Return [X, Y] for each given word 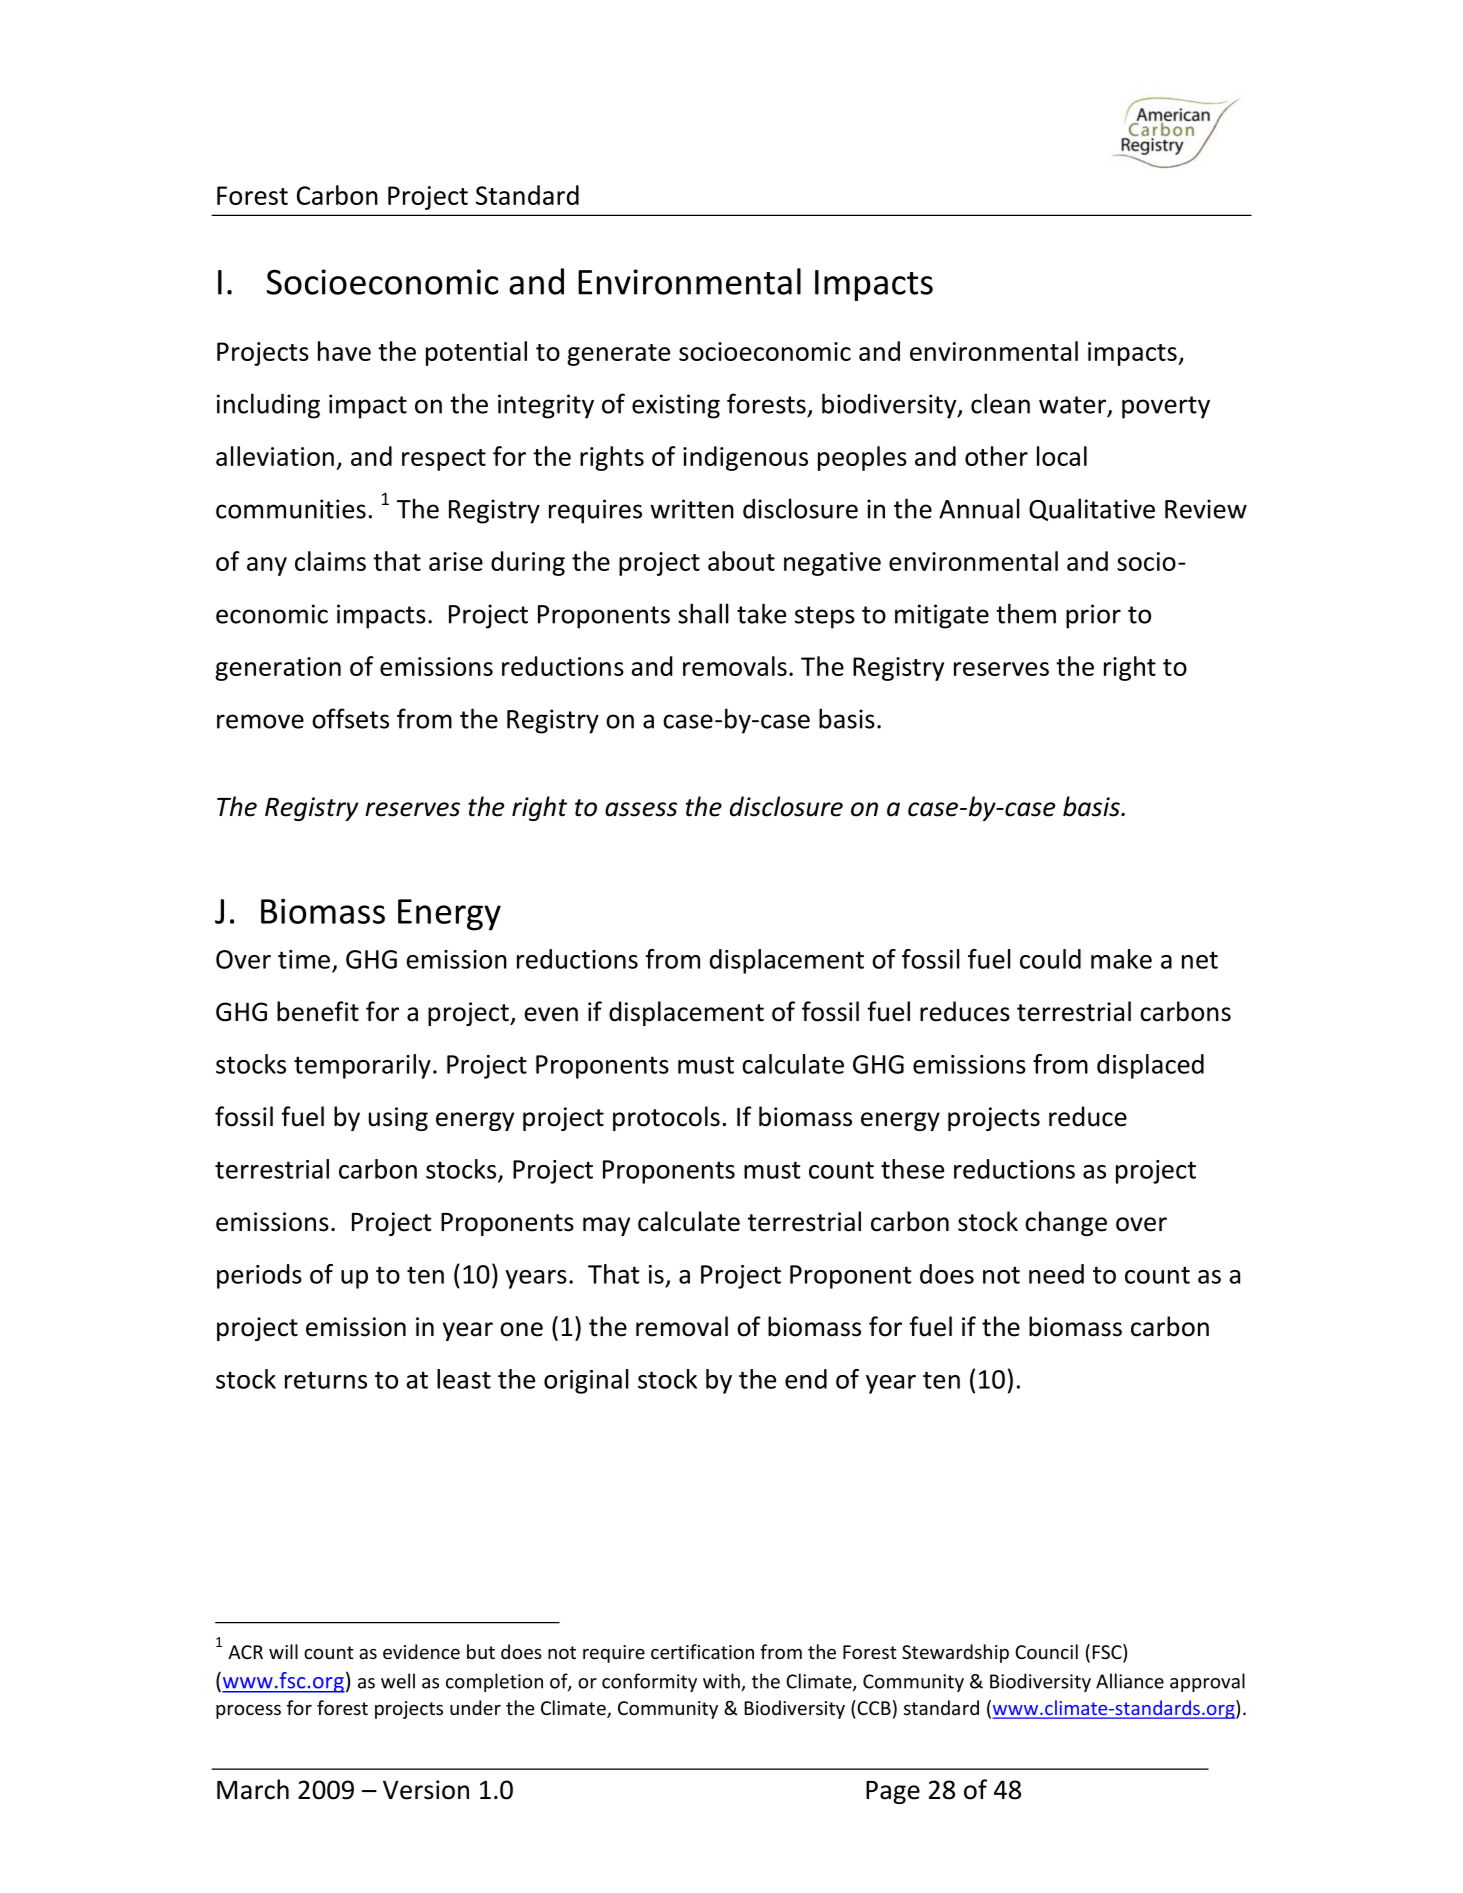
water [1074, 406]
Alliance [1130, 1681]
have [344, 351]
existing [676, 406]
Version [426, 1790]
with [722, 1682]
